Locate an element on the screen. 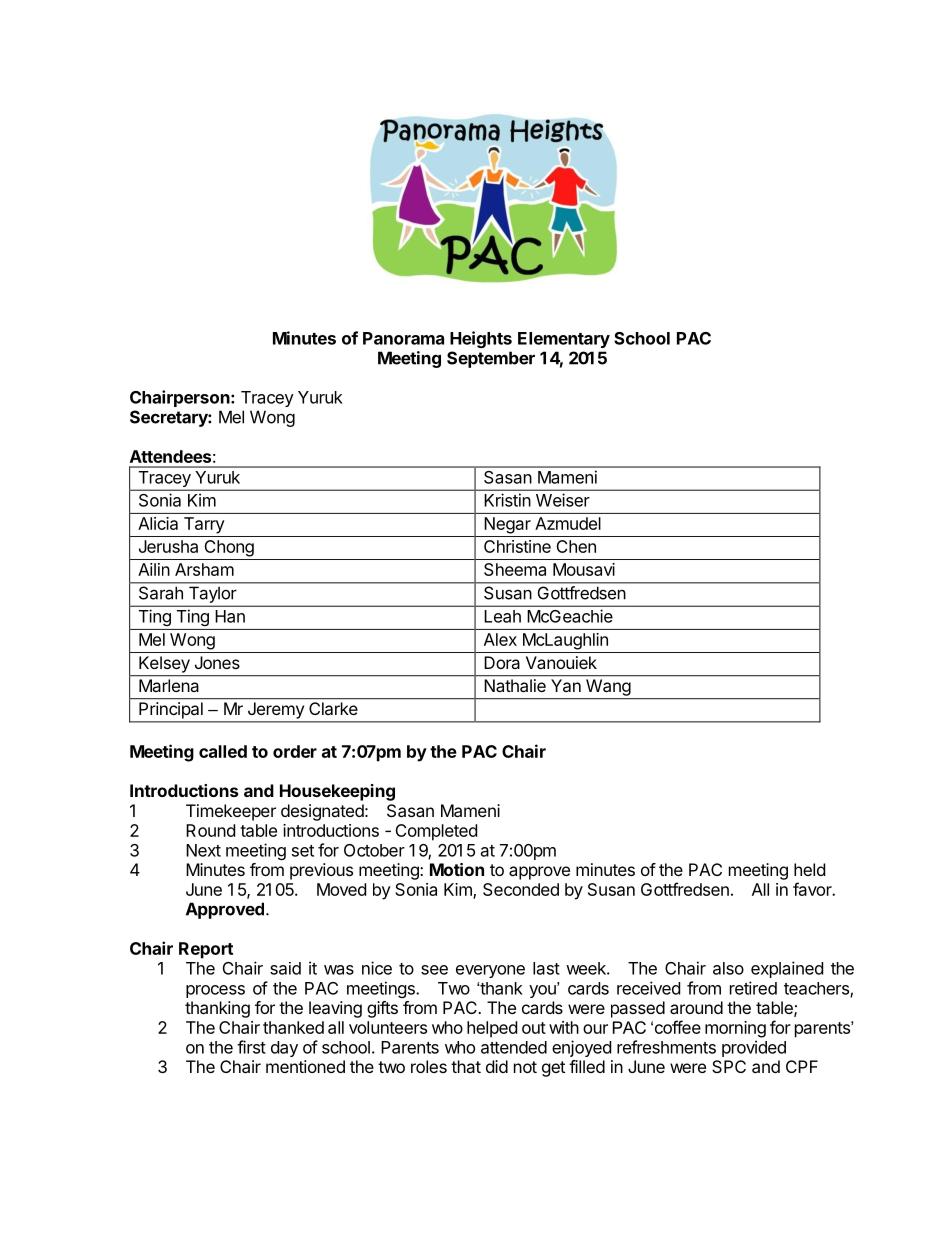 The width and height of the screenshot is (952, 1233). first is located at coordinates (251, 1047).
